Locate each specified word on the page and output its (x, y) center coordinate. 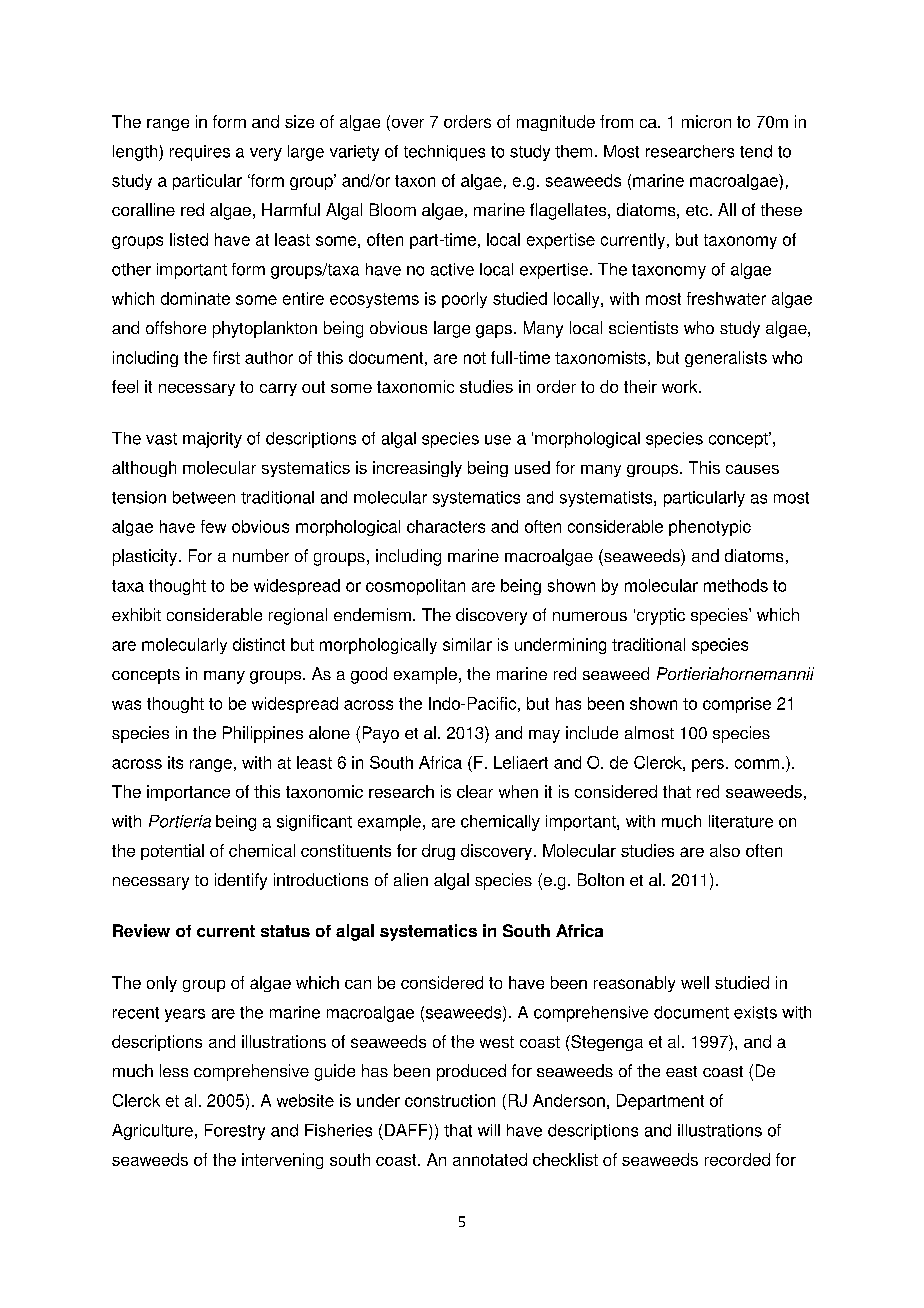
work (681, 386)
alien (411, 879)
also (725, 850)
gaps (494, 331)
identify (241, 881)
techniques (444, 153)
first (226, 357)
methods (736, 585)
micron (706, 121)
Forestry (235, 1132)
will (489, 1130)
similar (467, 644)
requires (200, 153)
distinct (259, 644)
